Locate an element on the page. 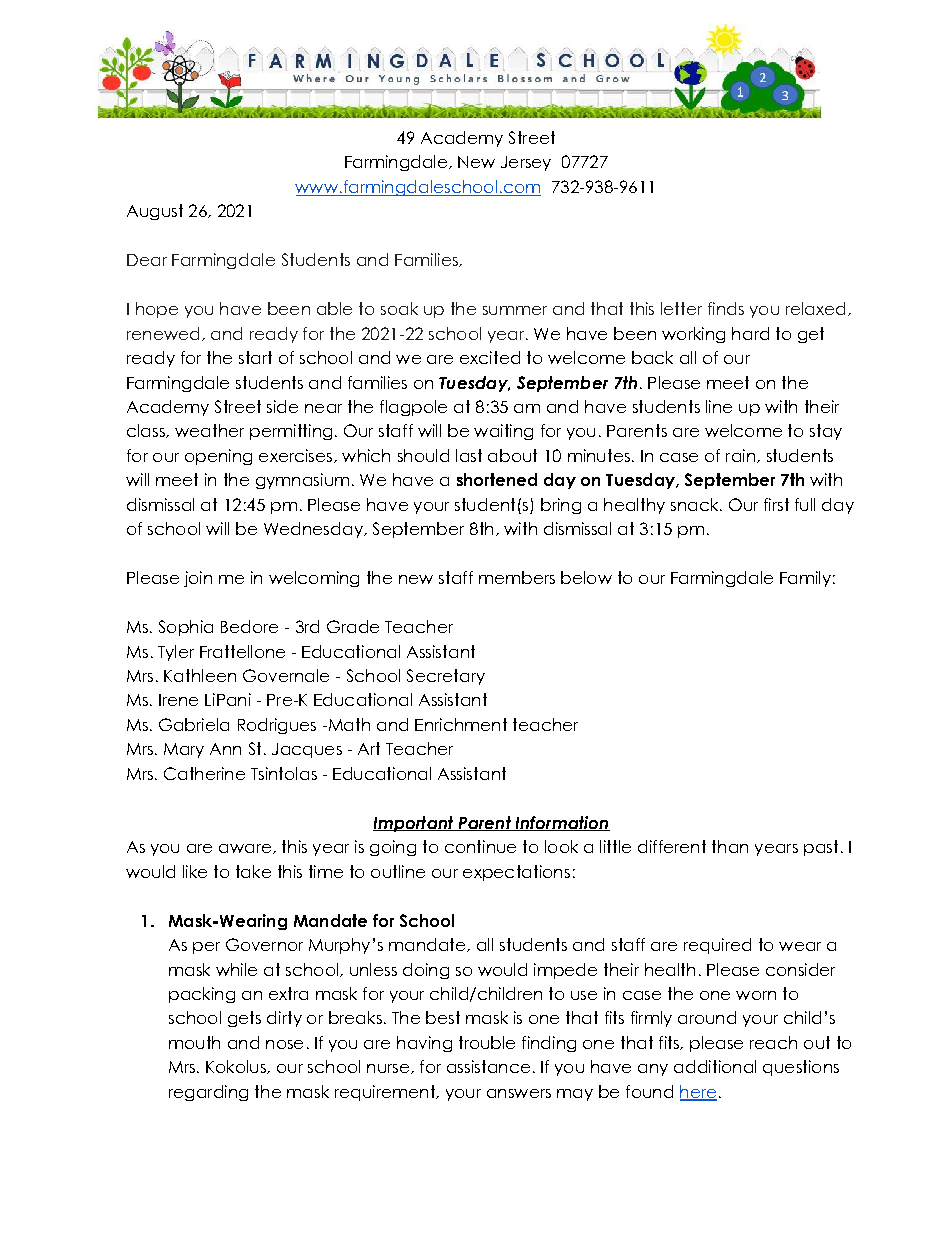 This image has width=952, height=1233. assistance is located at coordinates (488, 1066).
